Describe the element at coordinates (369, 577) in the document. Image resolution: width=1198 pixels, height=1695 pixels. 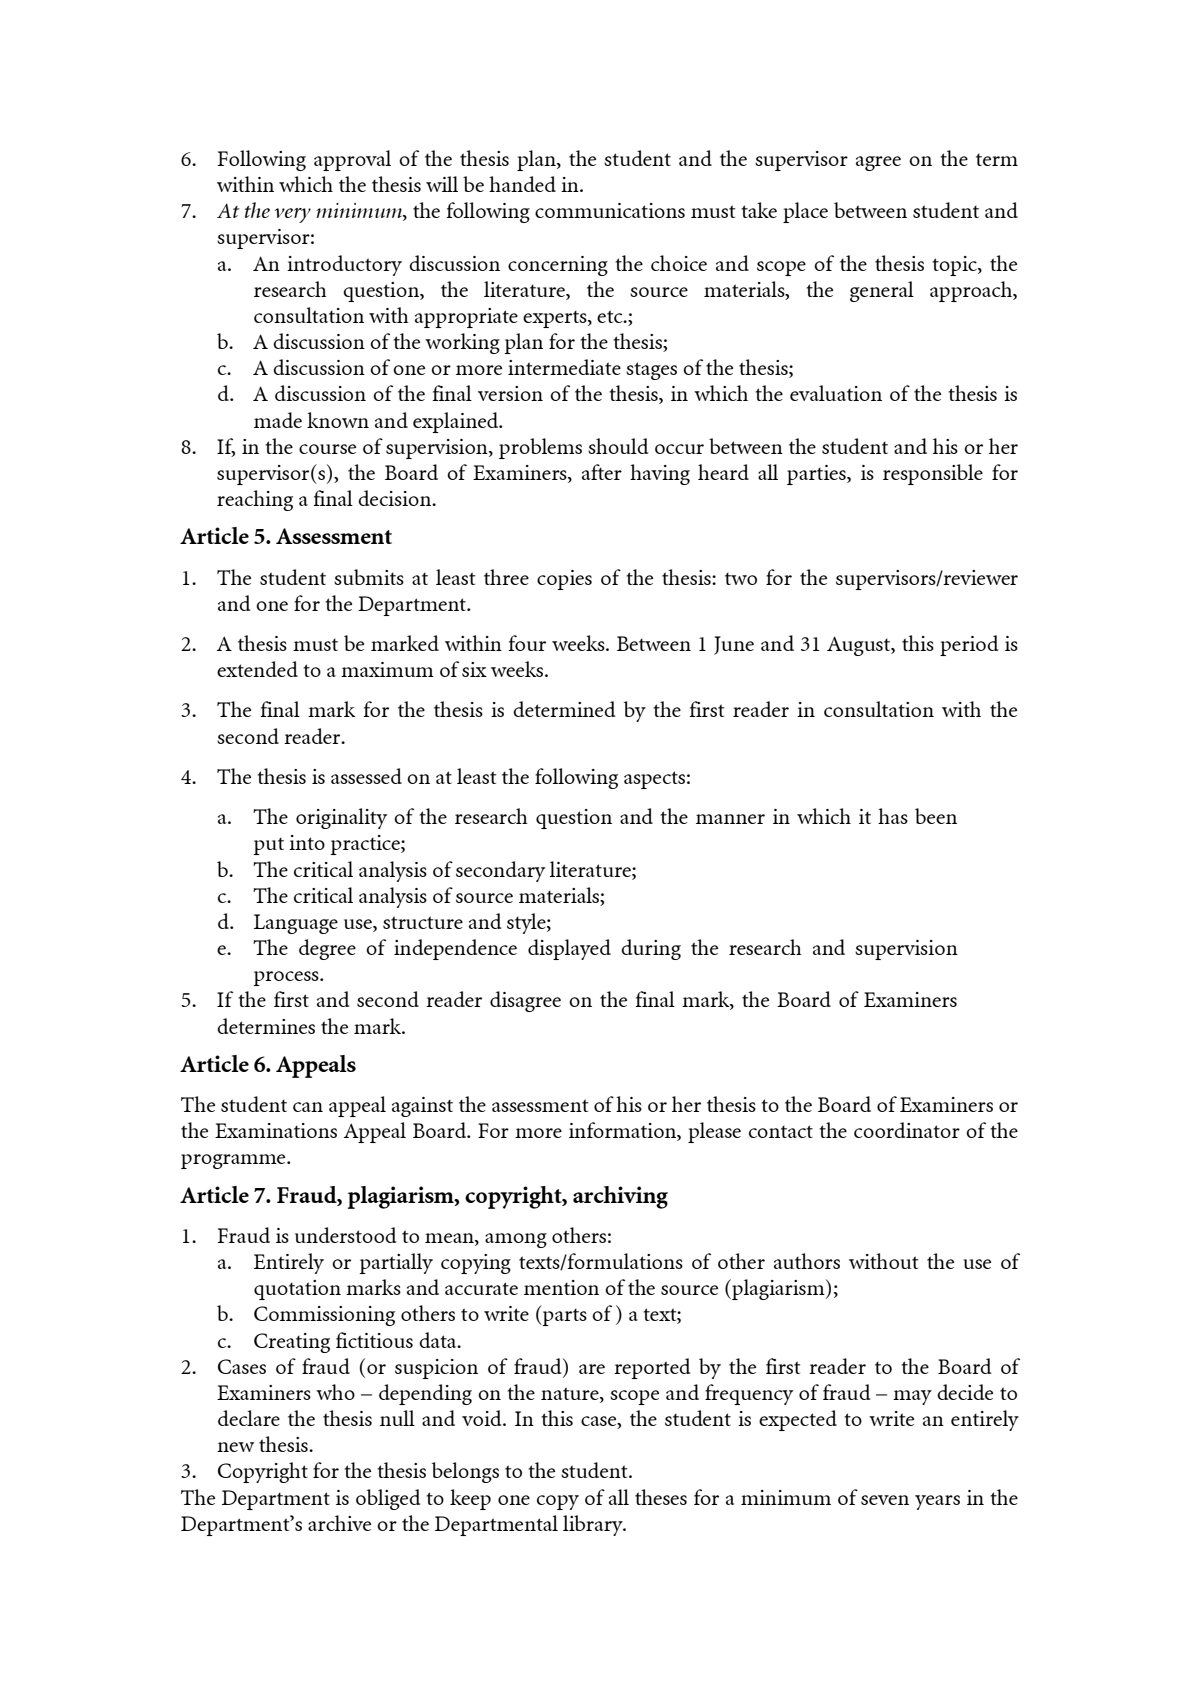
I see `submits` at that location.
